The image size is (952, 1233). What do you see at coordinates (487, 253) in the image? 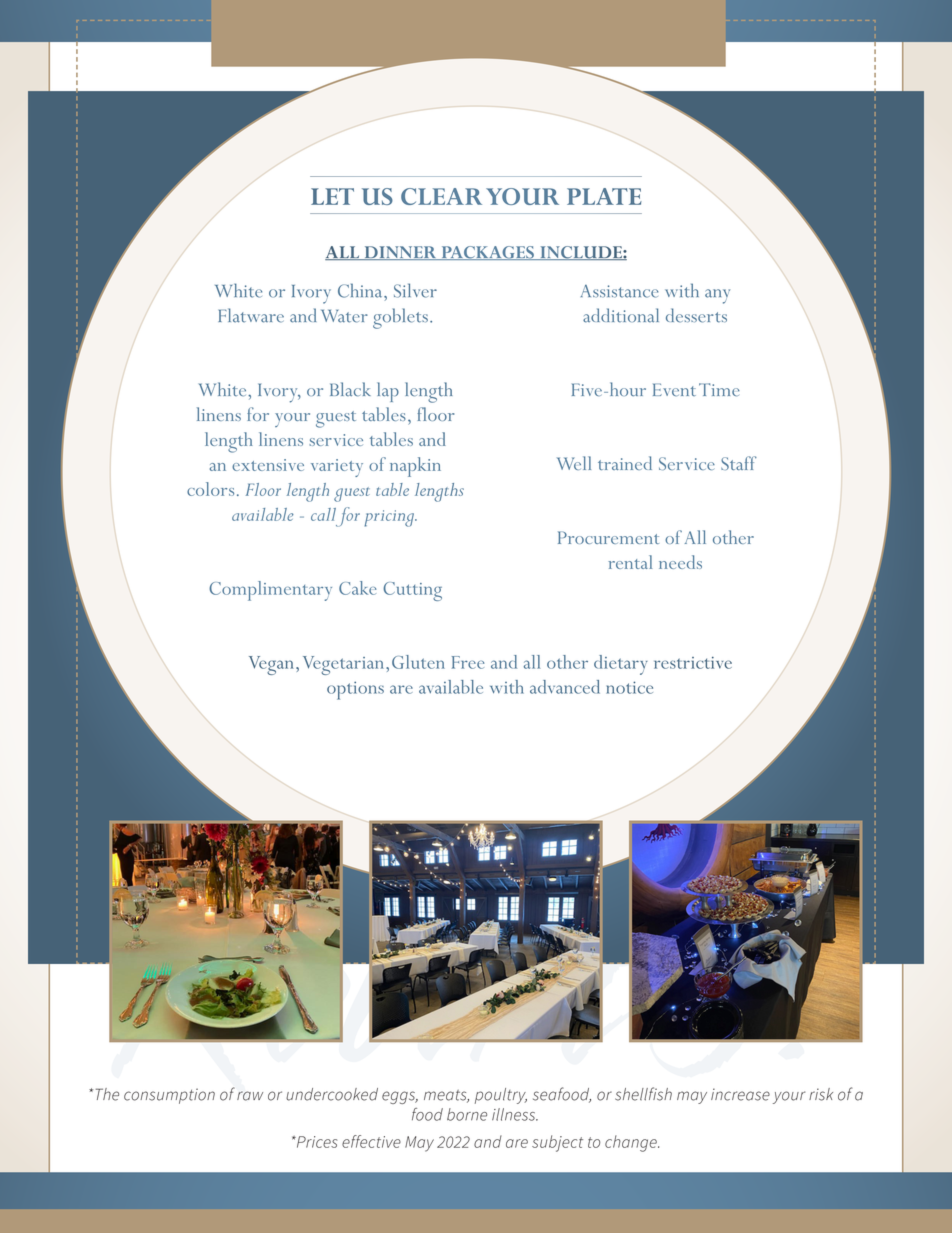
I see `PACKAGES` at bounding box center [487, 253].
